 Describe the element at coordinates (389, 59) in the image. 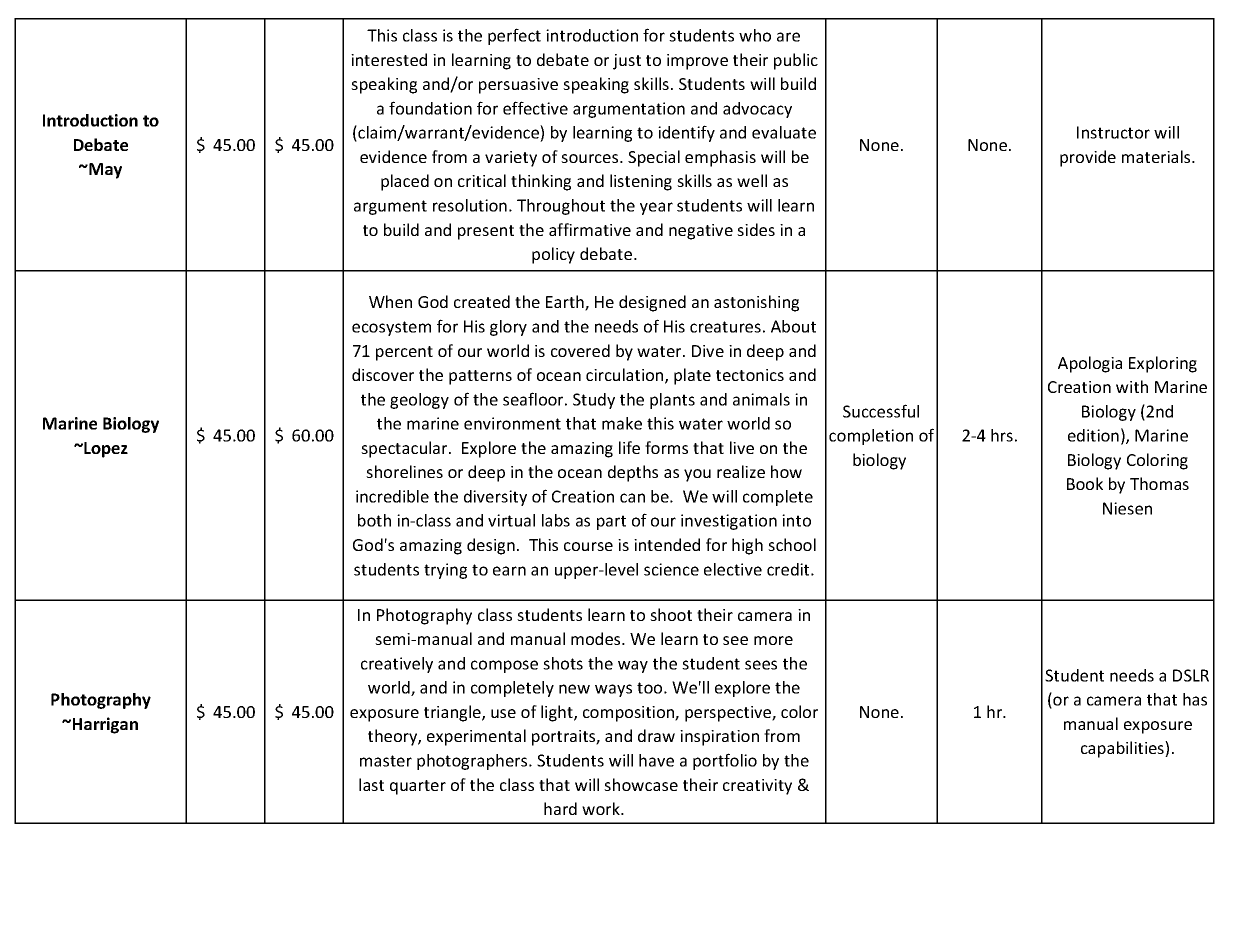

I see `interested` at that location.
